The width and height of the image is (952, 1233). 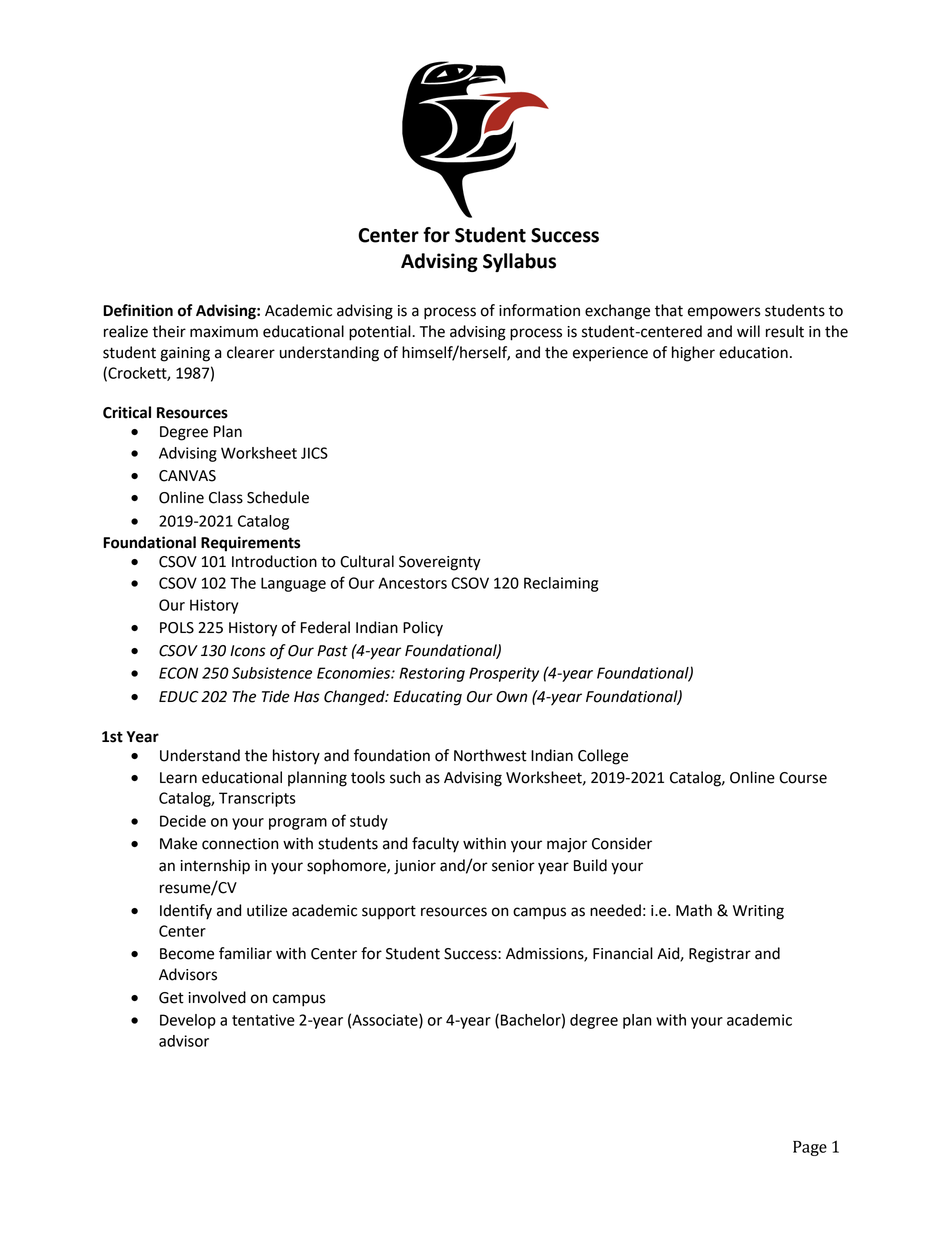 What do you see at coordinates (188, 1021) in the image?
I see `Develop` at bounding box center [188, 1021].
